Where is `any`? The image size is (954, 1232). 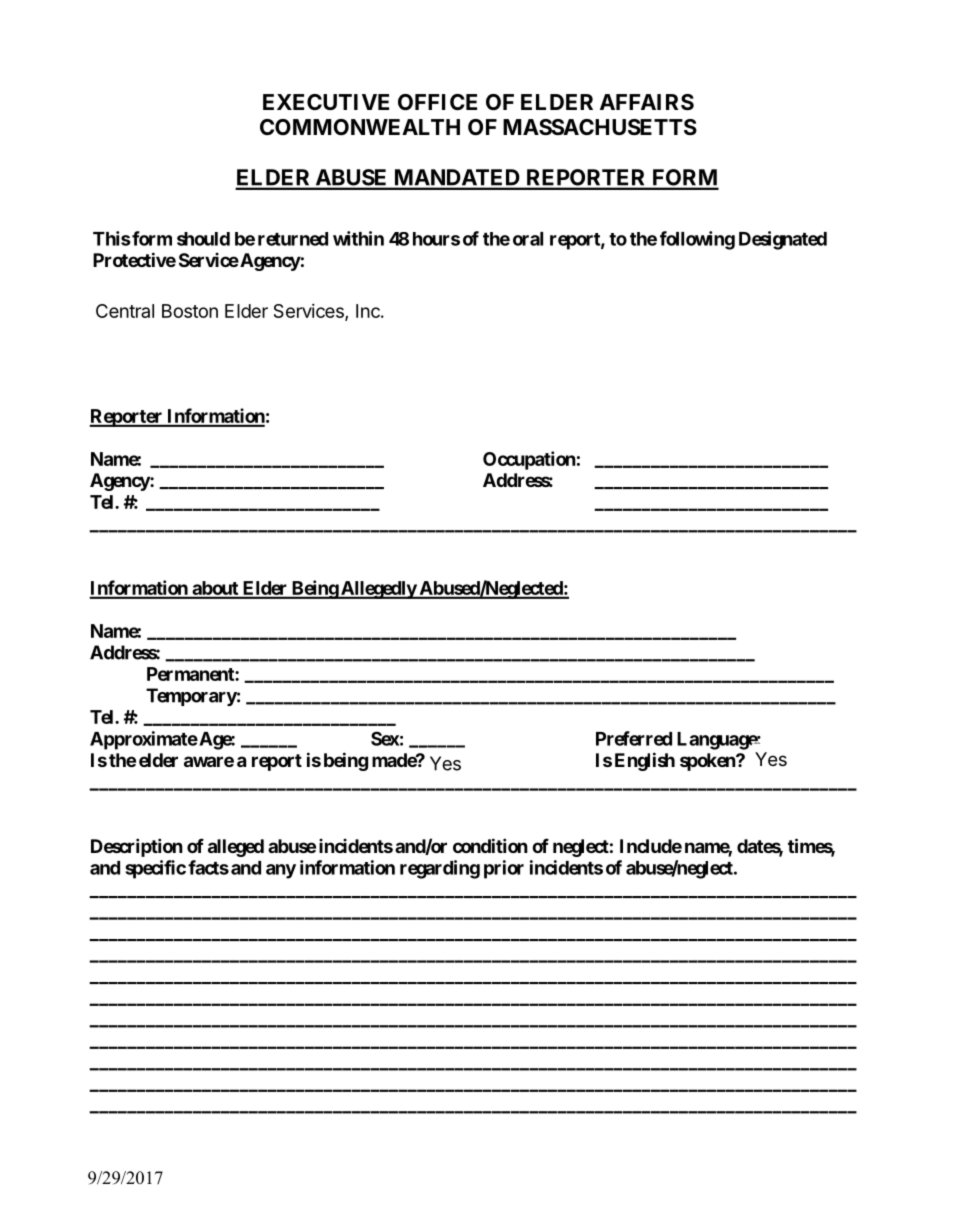 any is located at coordinates (281, 871).
